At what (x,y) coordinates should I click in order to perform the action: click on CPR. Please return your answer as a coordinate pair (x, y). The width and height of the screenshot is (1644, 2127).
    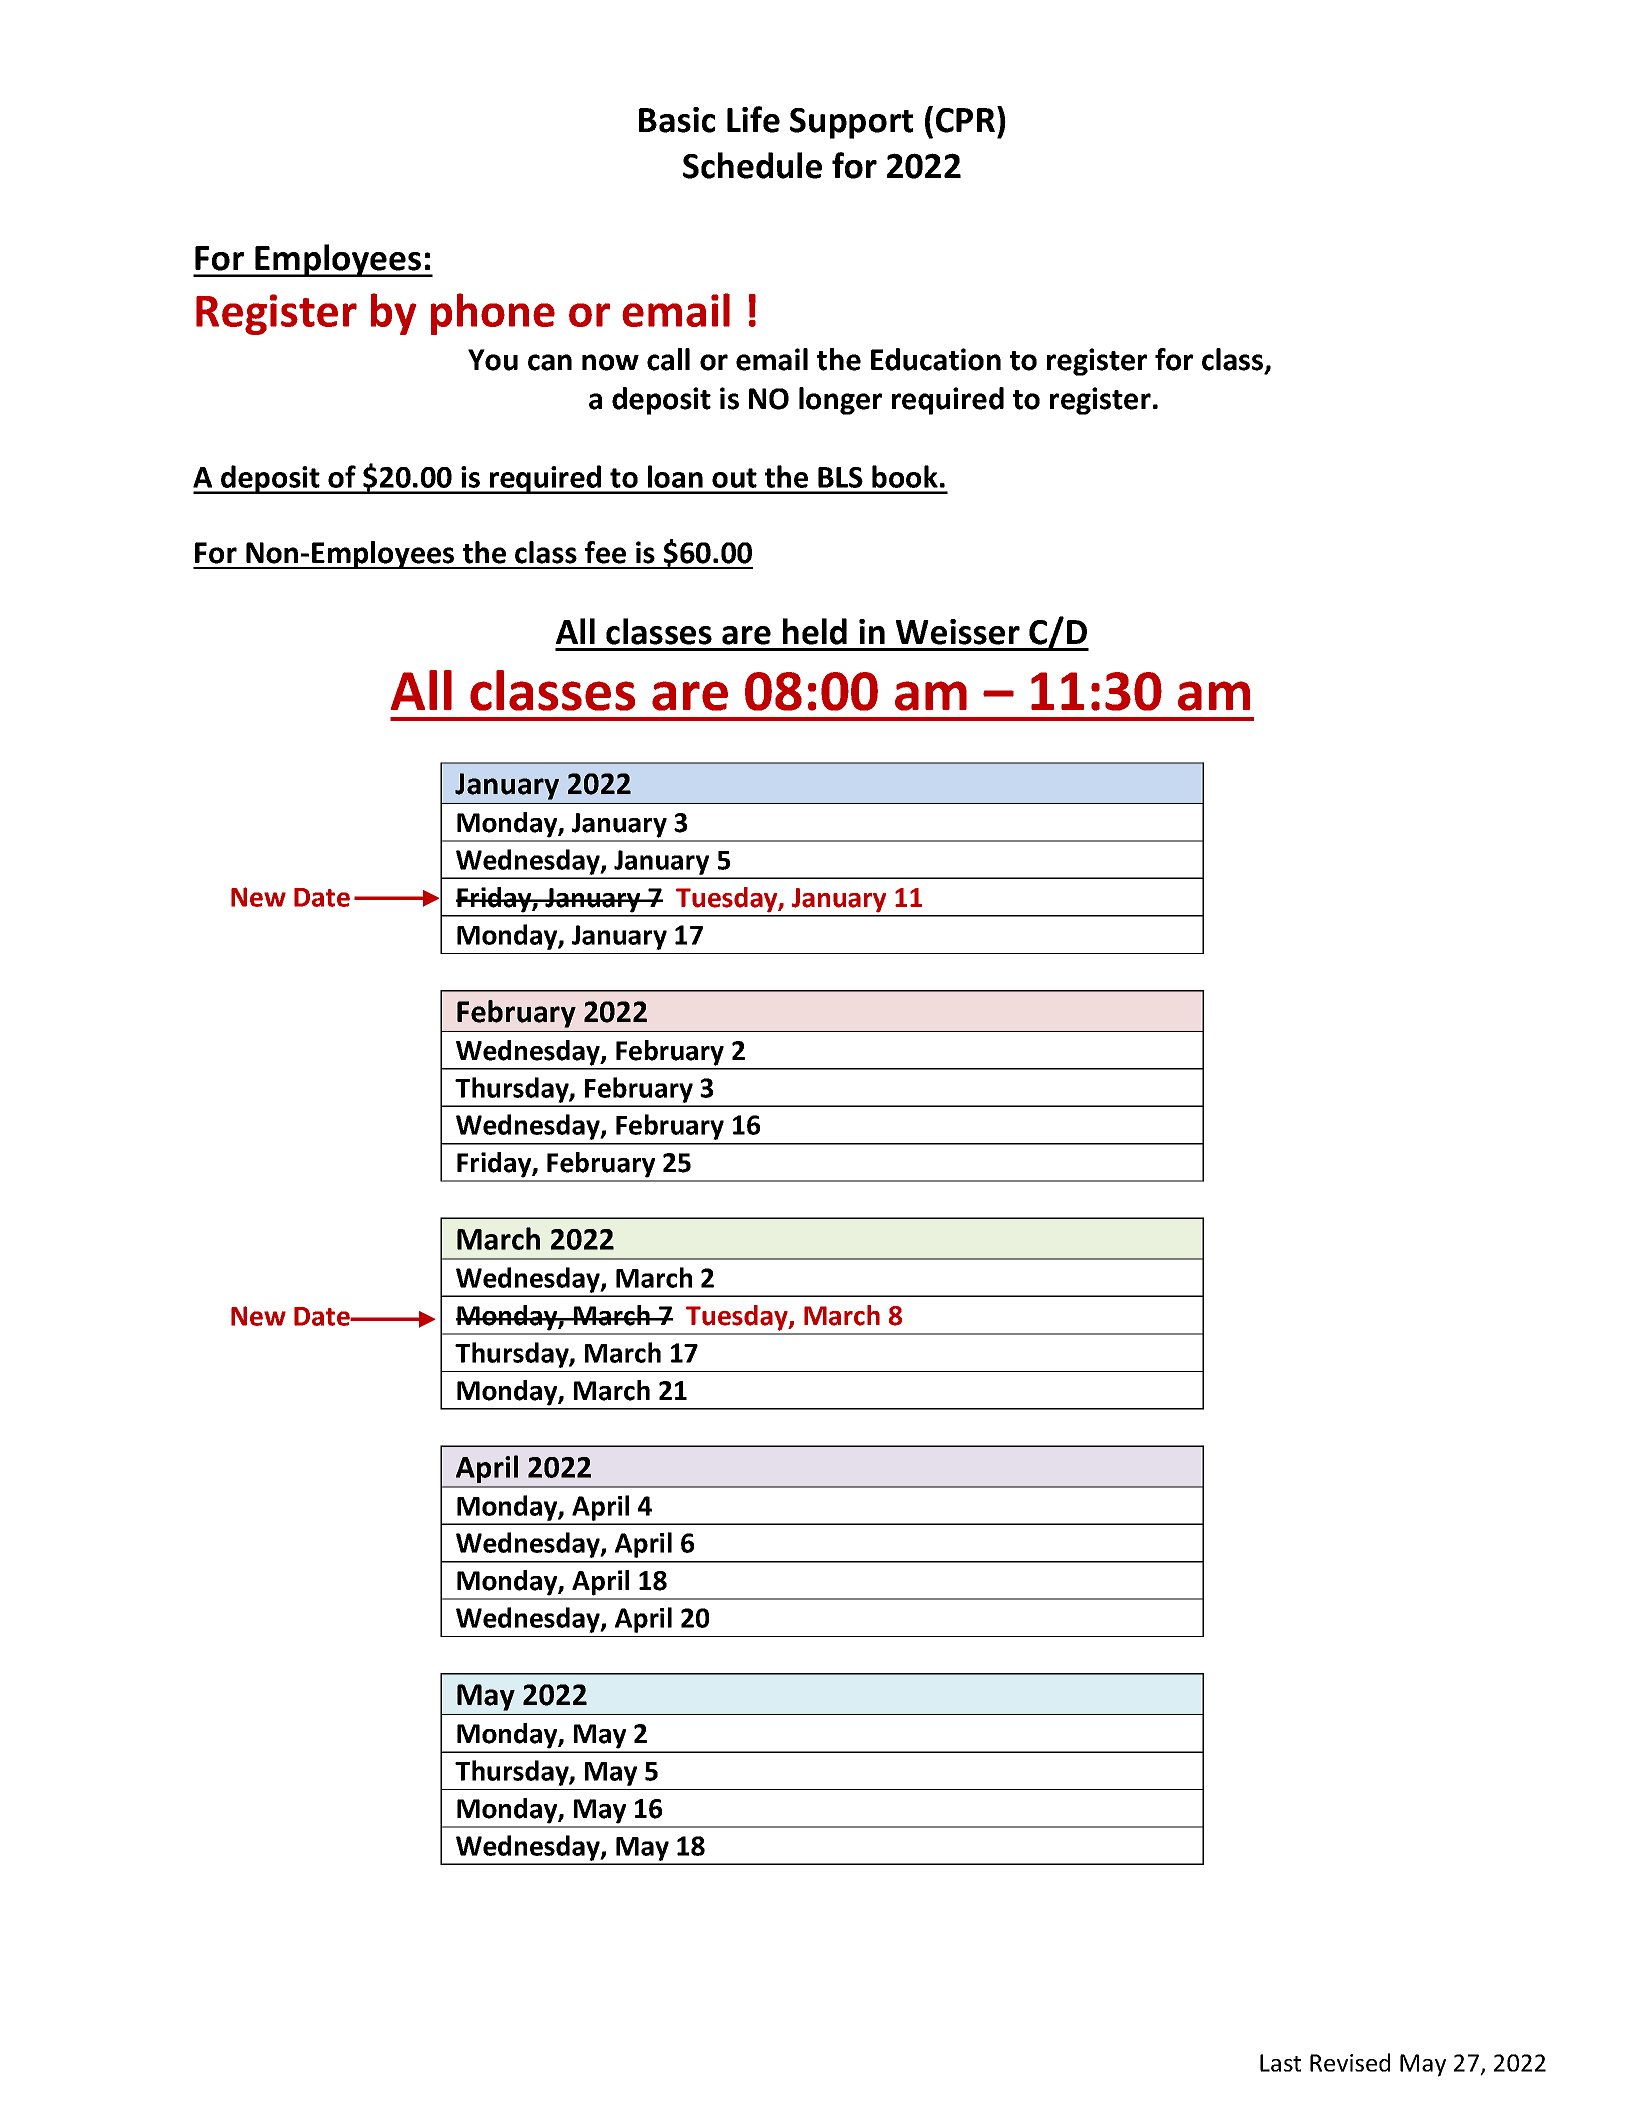
    Looking at the image, I should click on (965, 120).
